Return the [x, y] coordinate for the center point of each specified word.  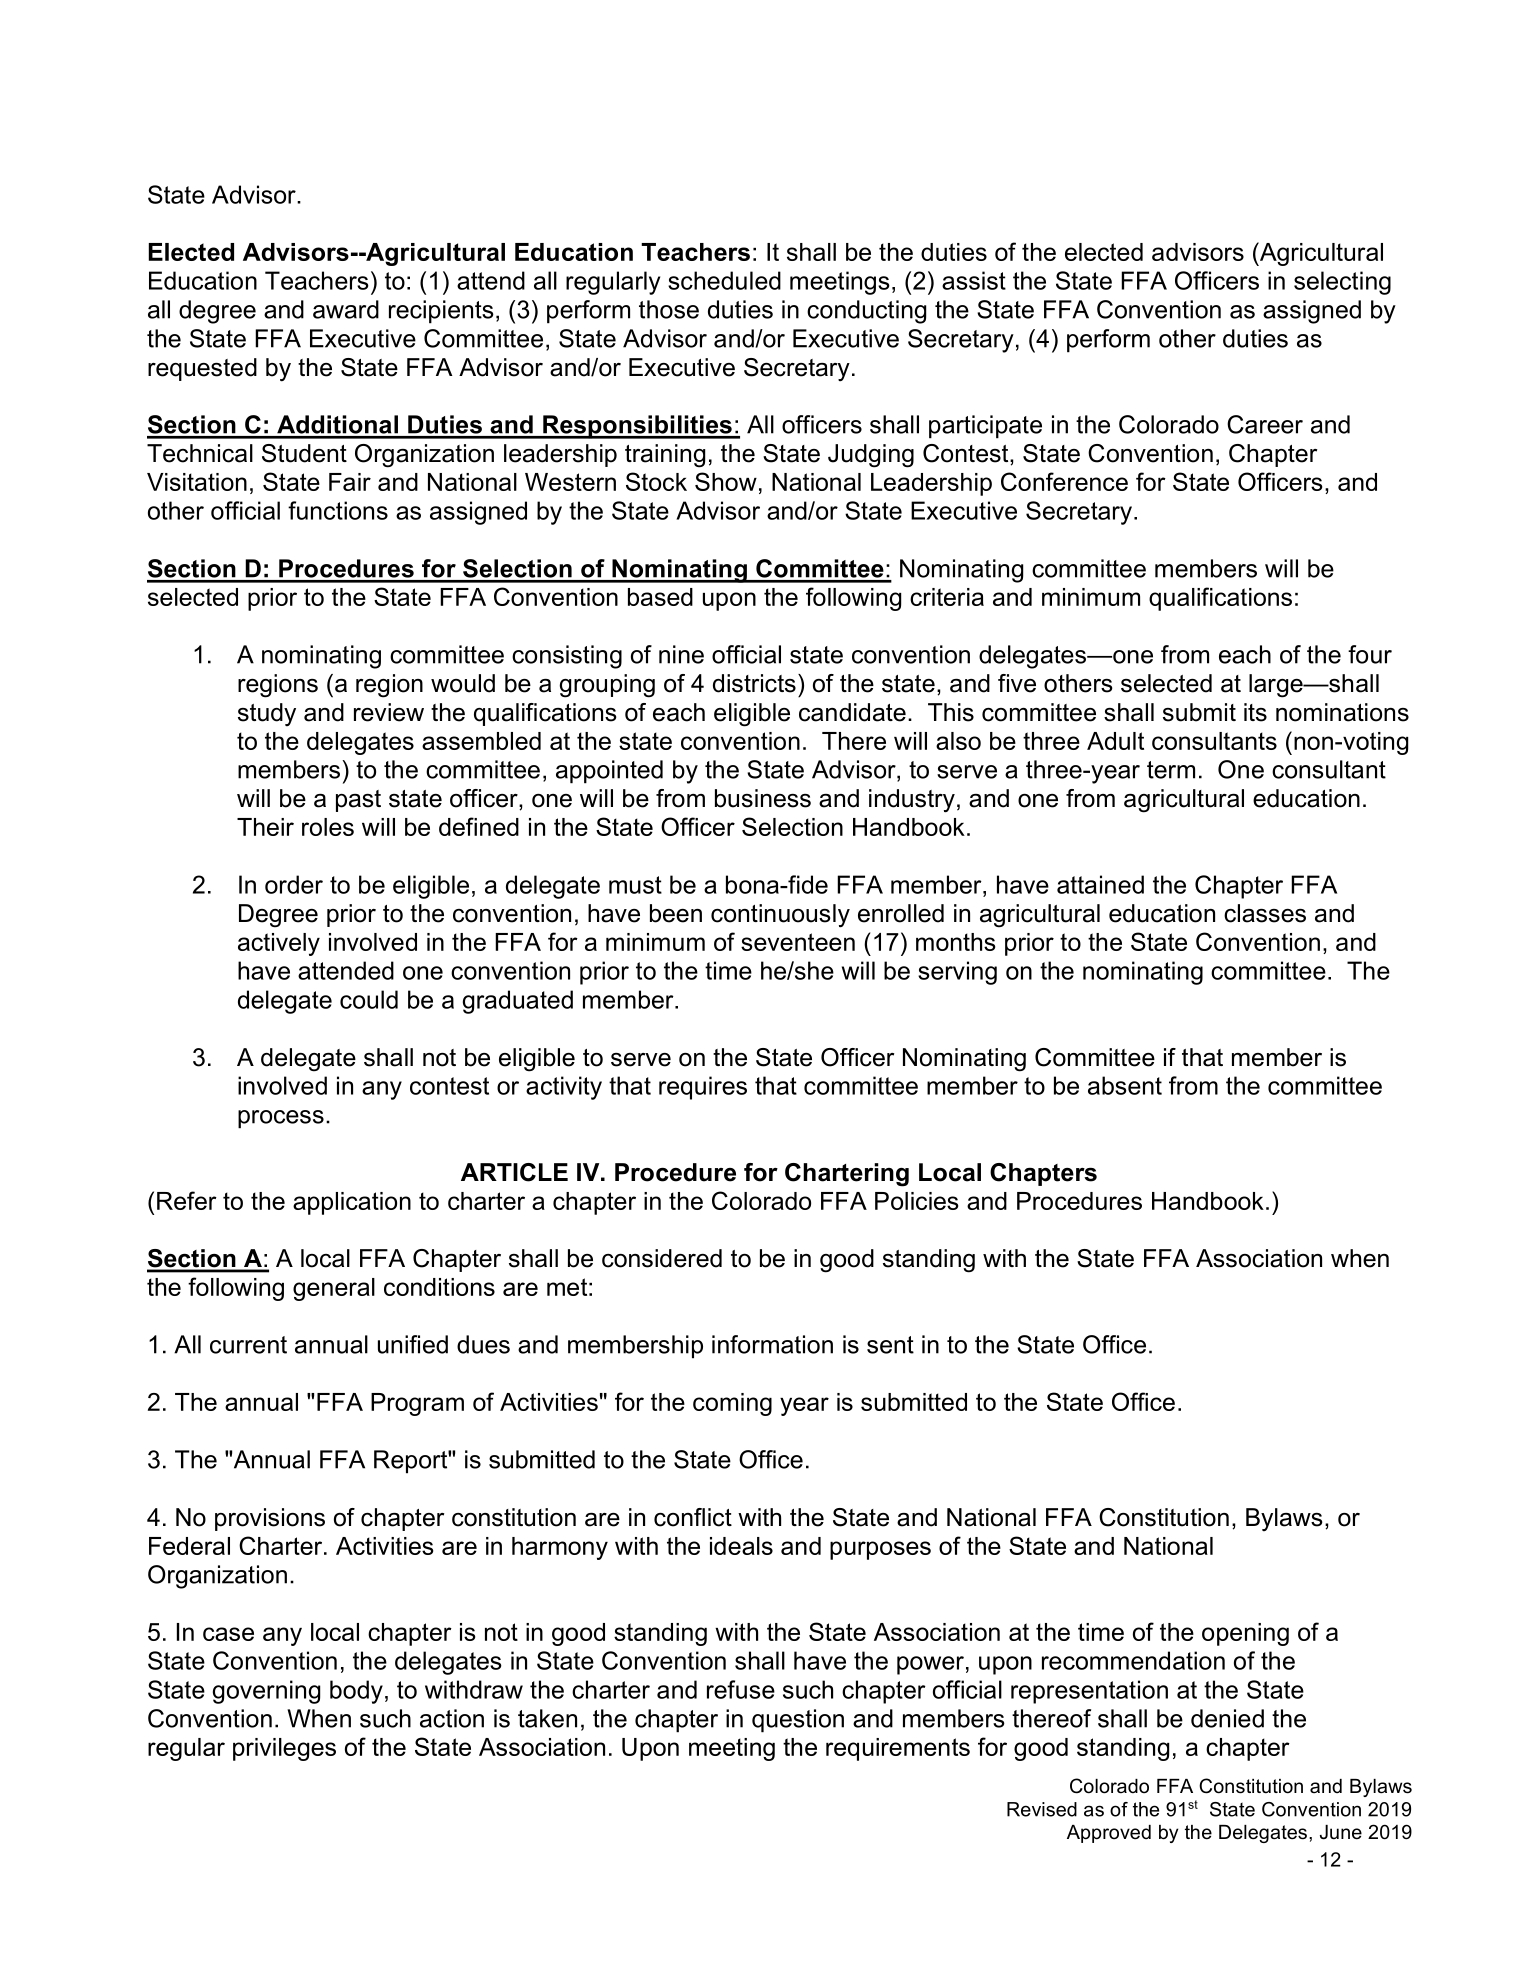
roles [328, 827]
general [334, 1289]
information [772, 1344]
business [763, 798]
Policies [916, 1201]
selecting [1342, 283]
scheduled [724, 280]
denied [1227, 1718]
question [798, 1721]
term [1171, 770]
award [346, 309]
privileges [284, 1749]
